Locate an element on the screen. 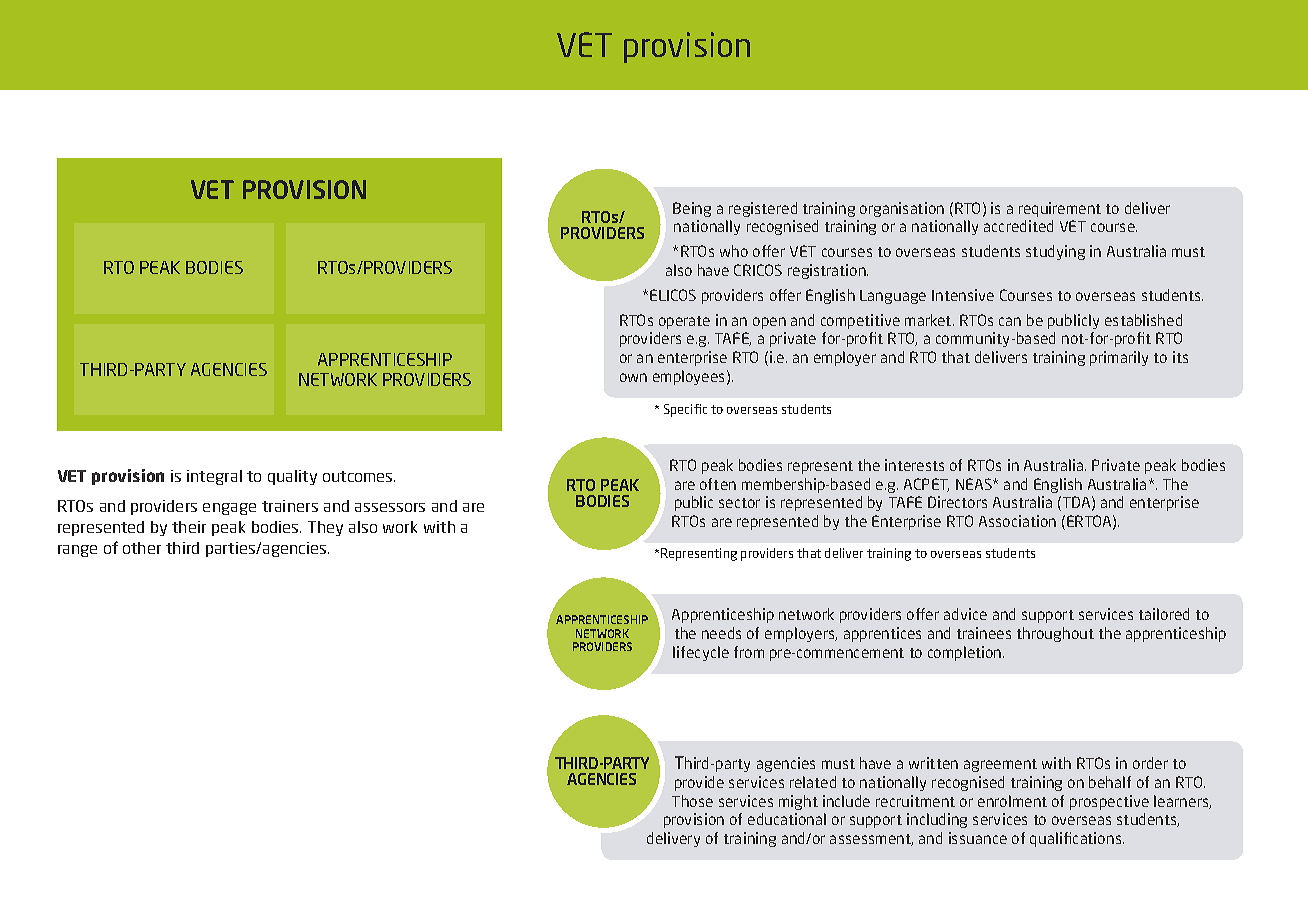 This screenshot has height=924, width=1308. educational is located at coordinates (787, 819).
